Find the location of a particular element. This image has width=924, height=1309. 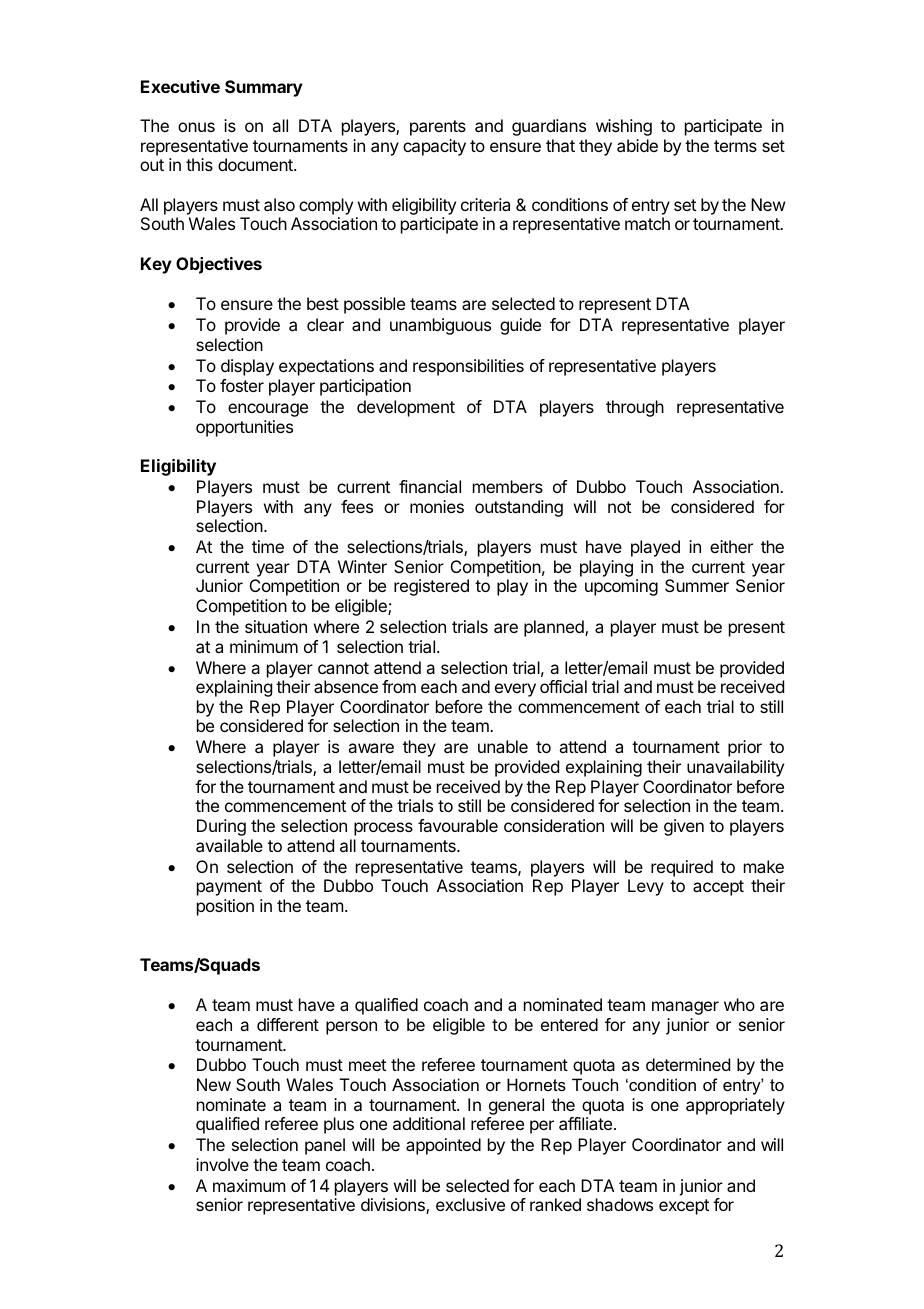

favourable is located at coordinates (458, 825).
